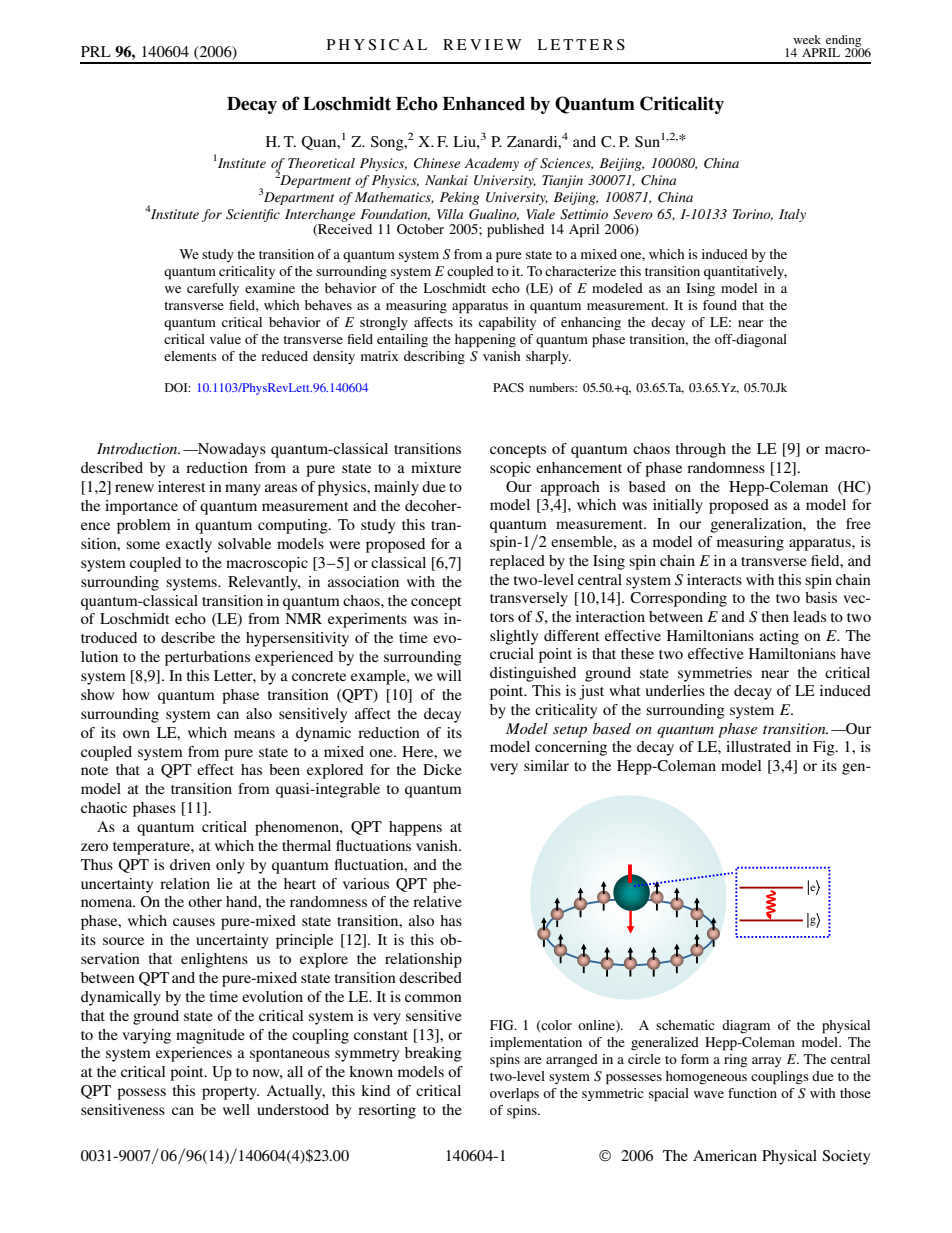 This screenshot has width=952, height=1233. Describe the element at coordinates (514, 1095) in the screenshot. I see `overlaps` at that location.
